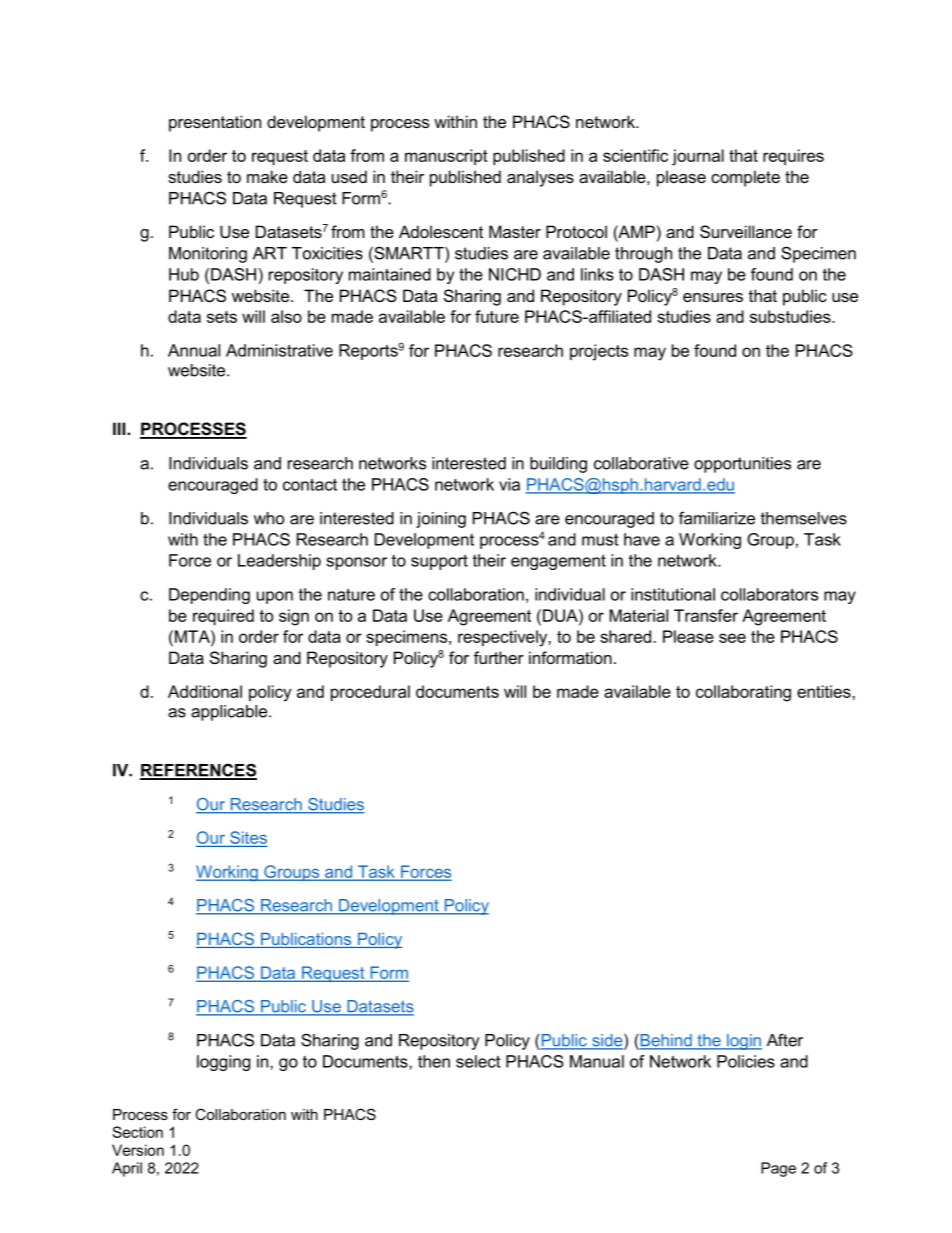 The width and height of the page is (952, 1233). What do you see at coordinates (194, 350) in the page?
I see `Annual` at bounding box center [194, 350].
